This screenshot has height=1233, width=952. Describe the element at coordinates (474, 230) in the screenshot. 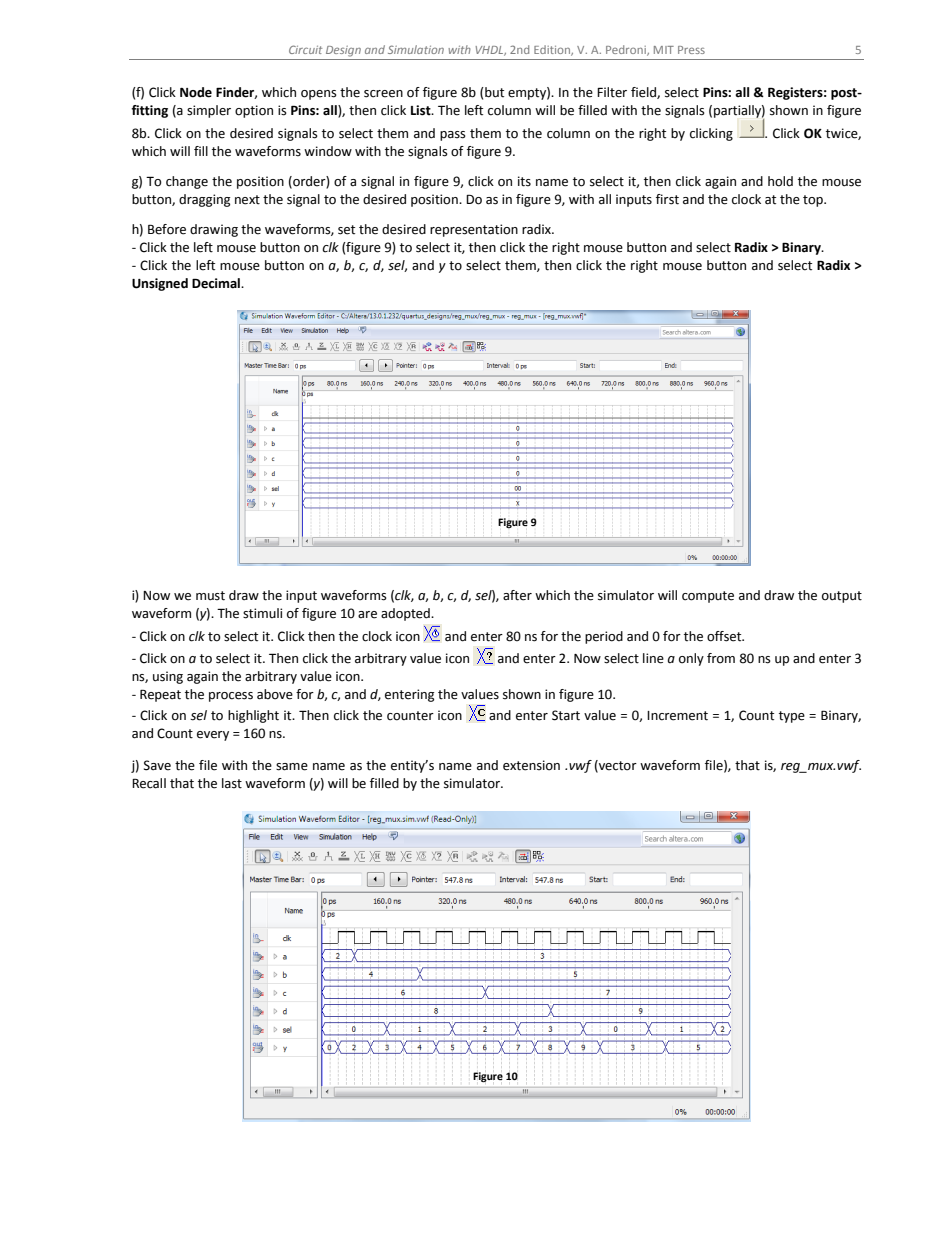

I see `representation` at that location.
